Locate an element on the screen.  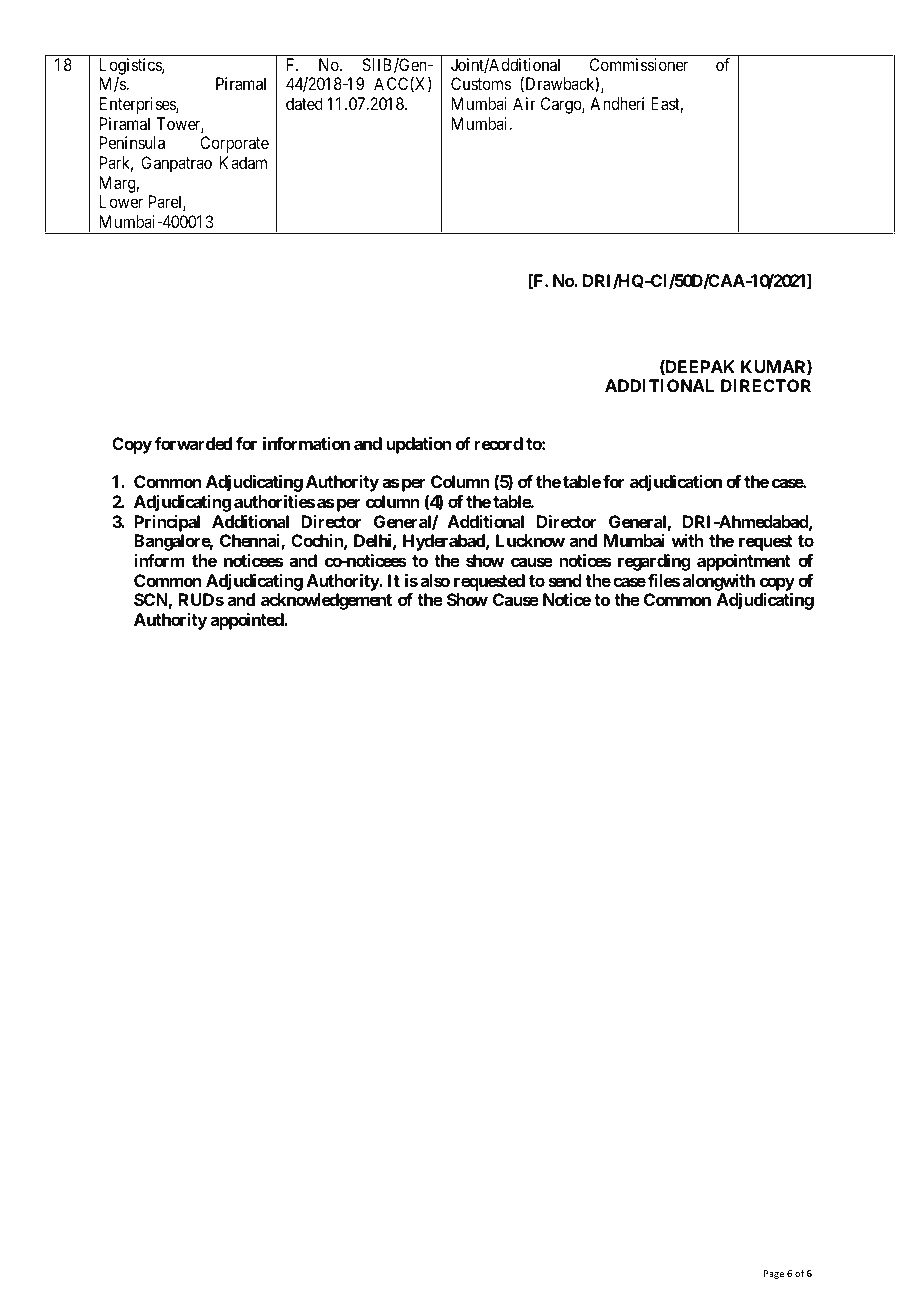
also is located at coordinates (435, 580).
